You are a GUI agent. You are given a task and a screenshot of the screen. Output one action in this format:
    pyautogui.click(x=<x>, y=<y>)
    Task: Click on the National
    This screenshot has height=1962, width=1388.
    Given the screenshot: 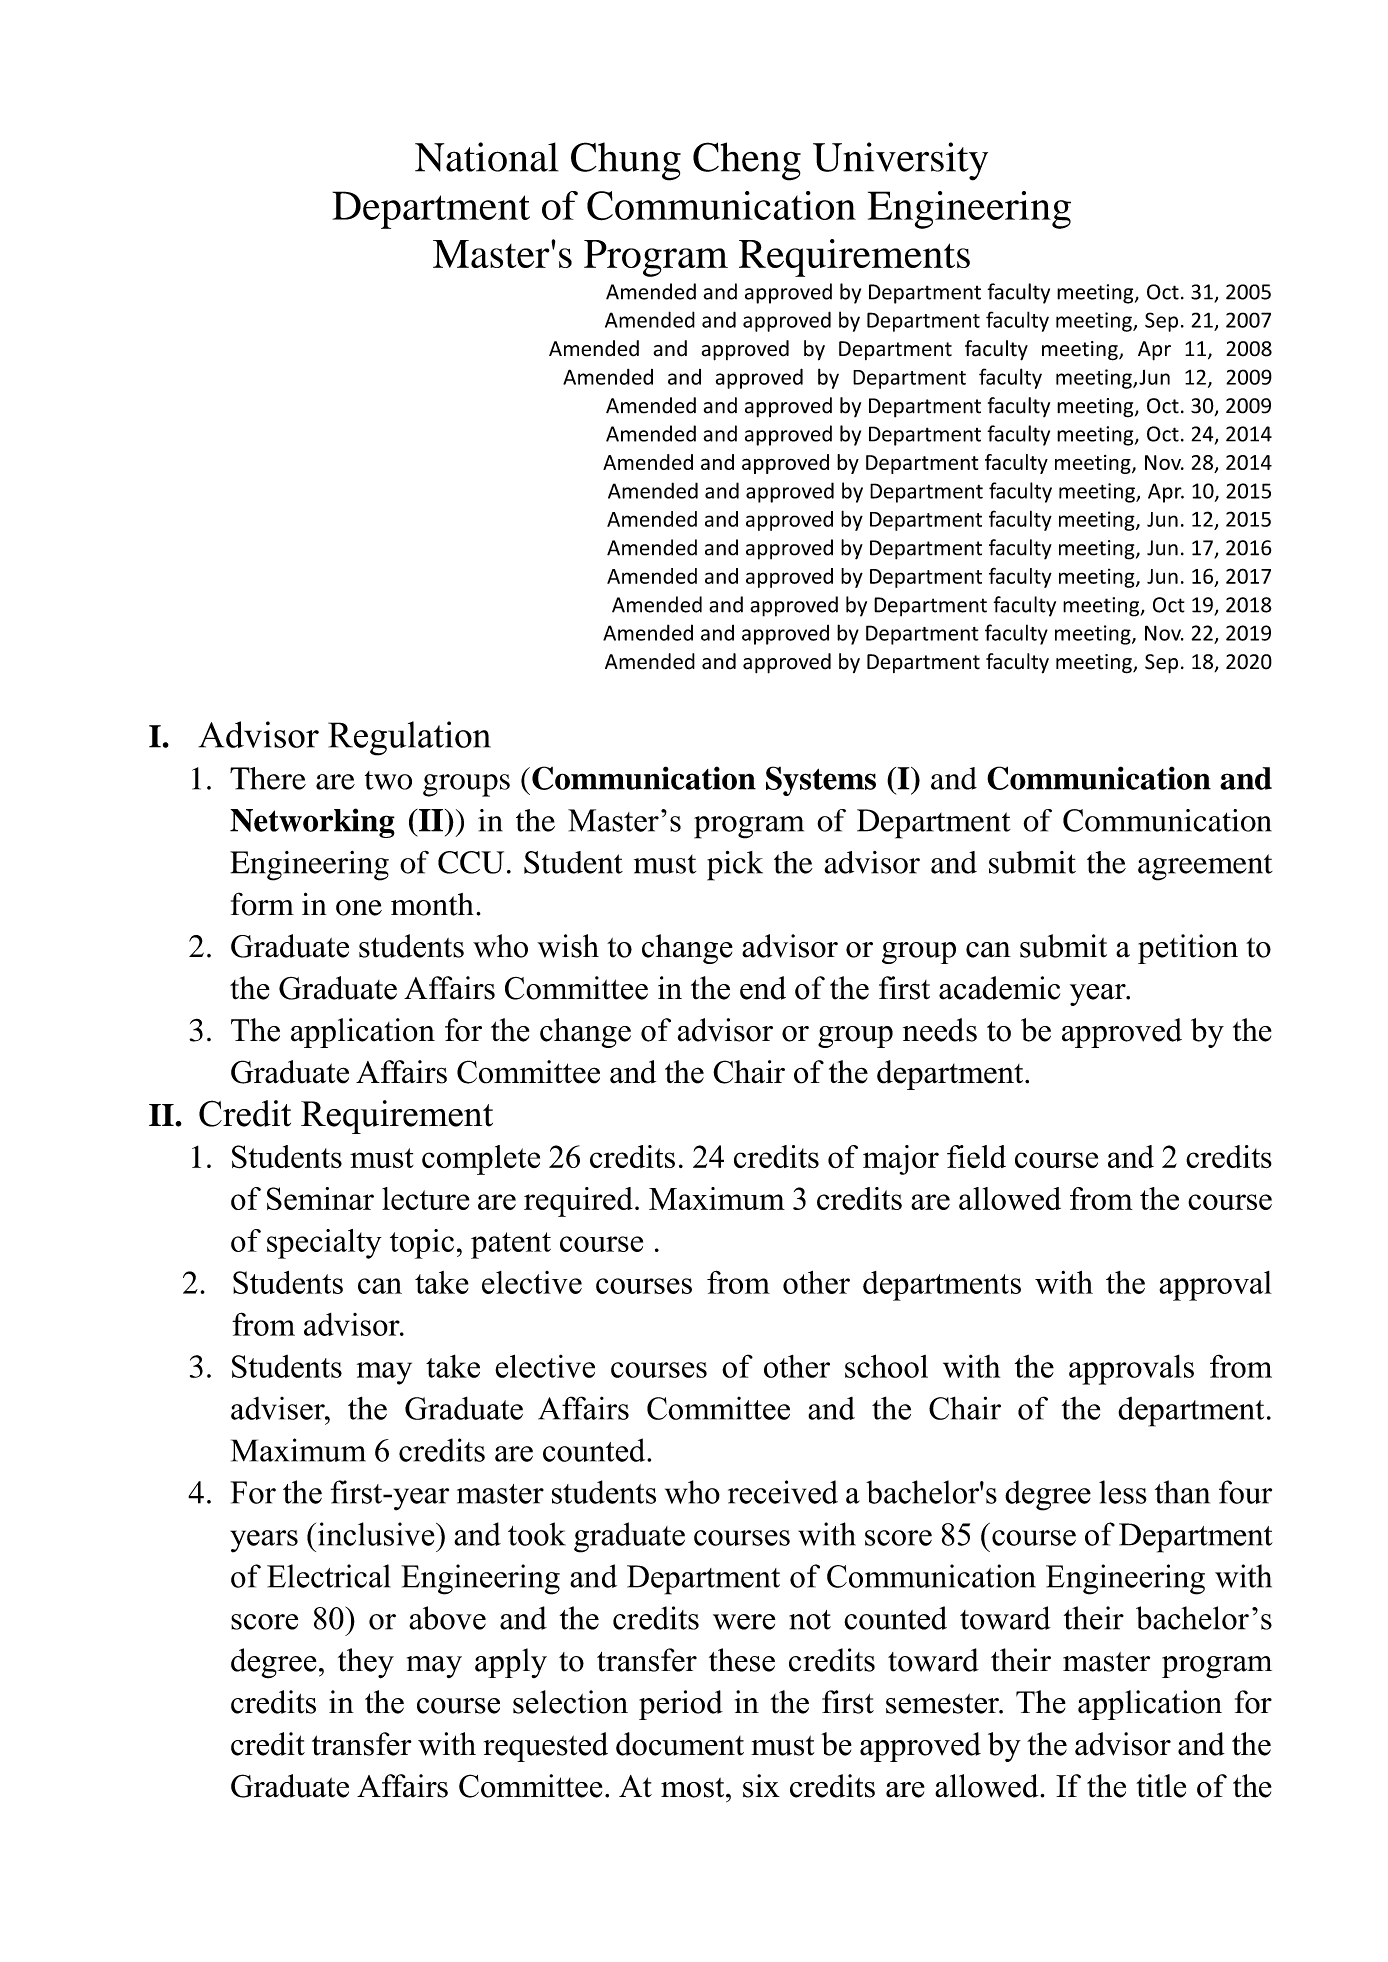 What is the action you would take?
    pyautogui.click(x=487, y=157)
